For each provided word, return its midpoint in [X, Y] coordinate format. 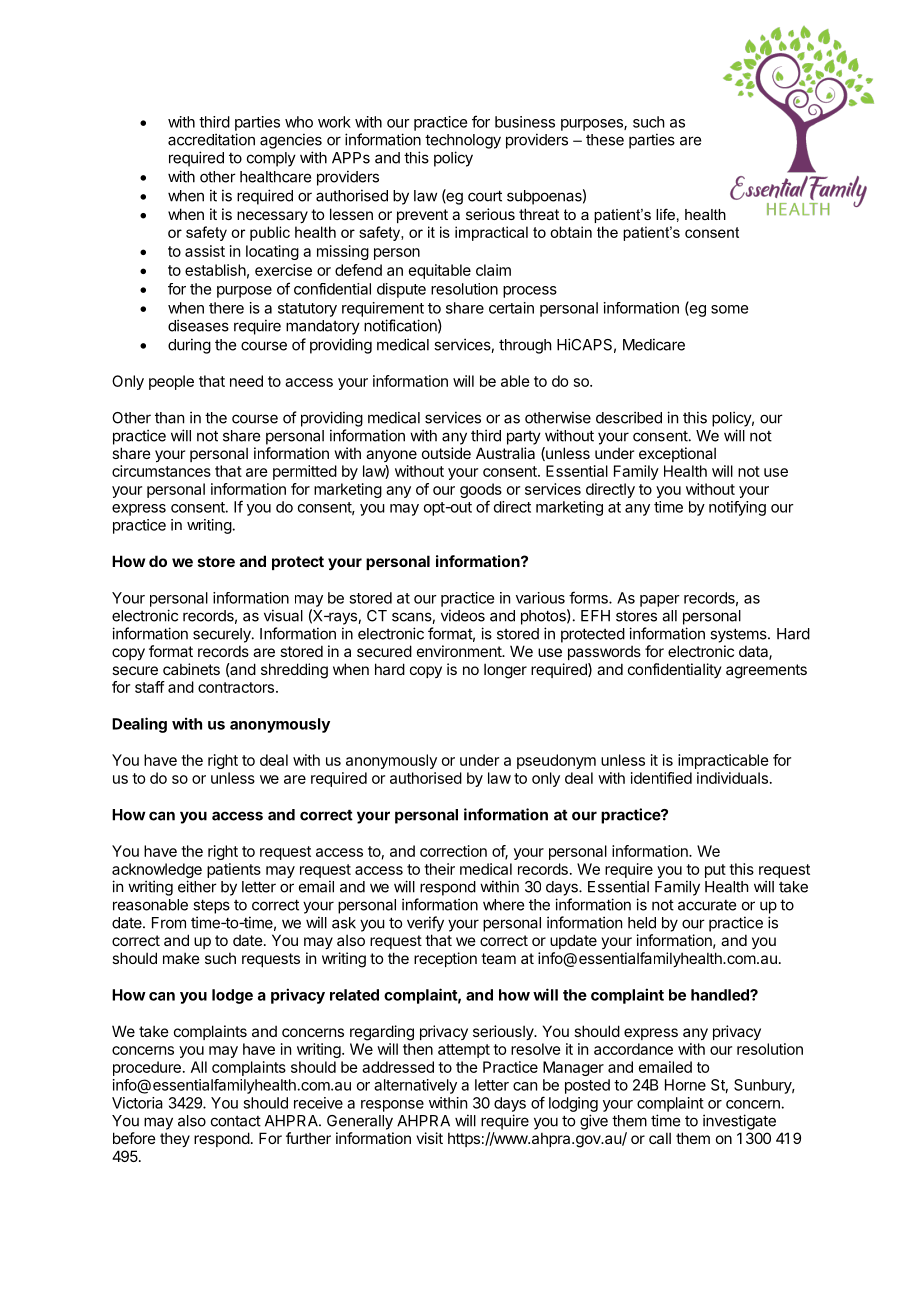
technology [463, 141]
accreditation [211, 139]
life [665, 214]
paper [660, 601]
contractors [236, 687]
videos [463, 615]
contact [236, 1121]
